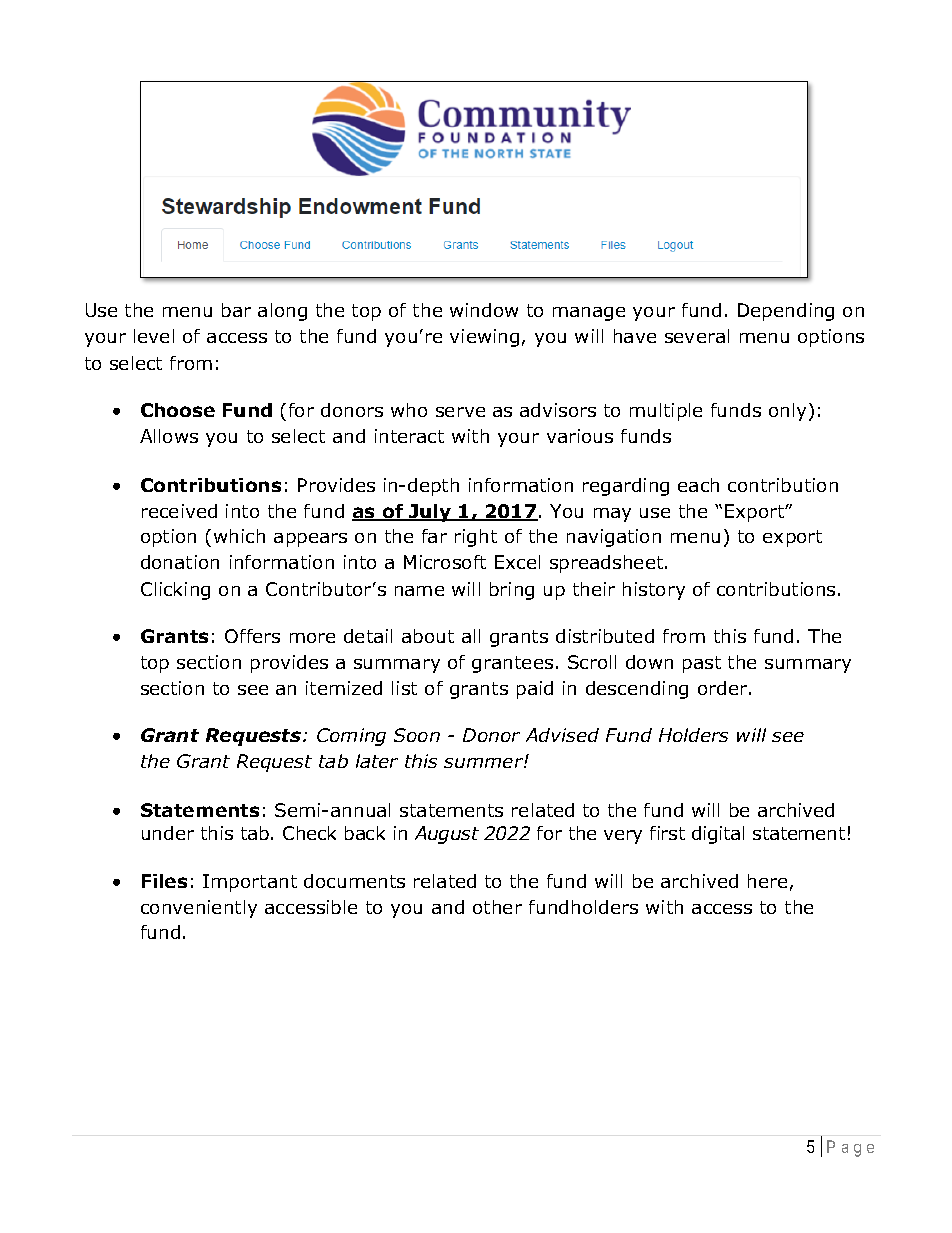 This screenshot has height=1233, width=952. I want to click on bring, so click(512, 591).
